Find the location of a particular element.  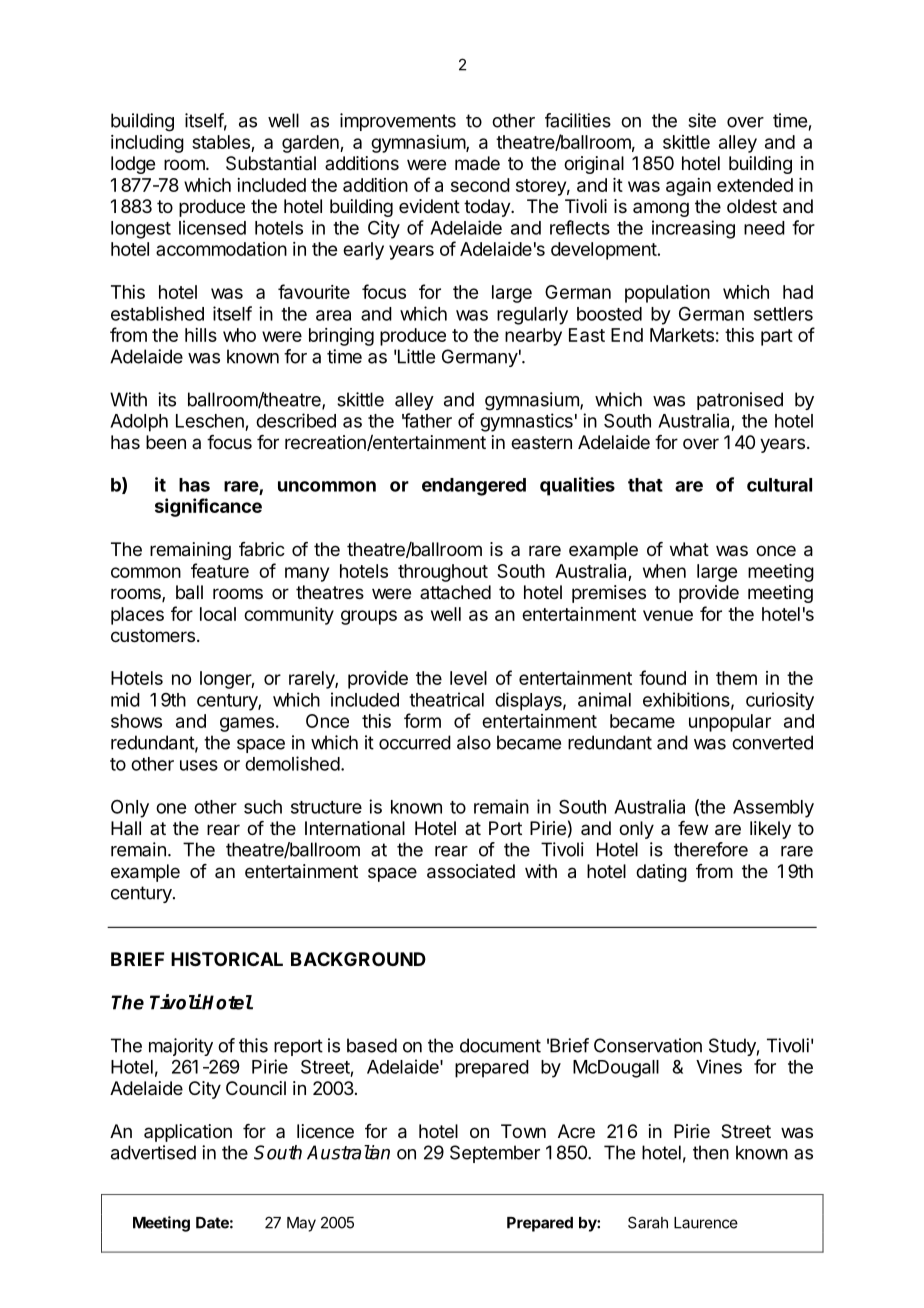

advertised is located at coordinates (153, 1152).
